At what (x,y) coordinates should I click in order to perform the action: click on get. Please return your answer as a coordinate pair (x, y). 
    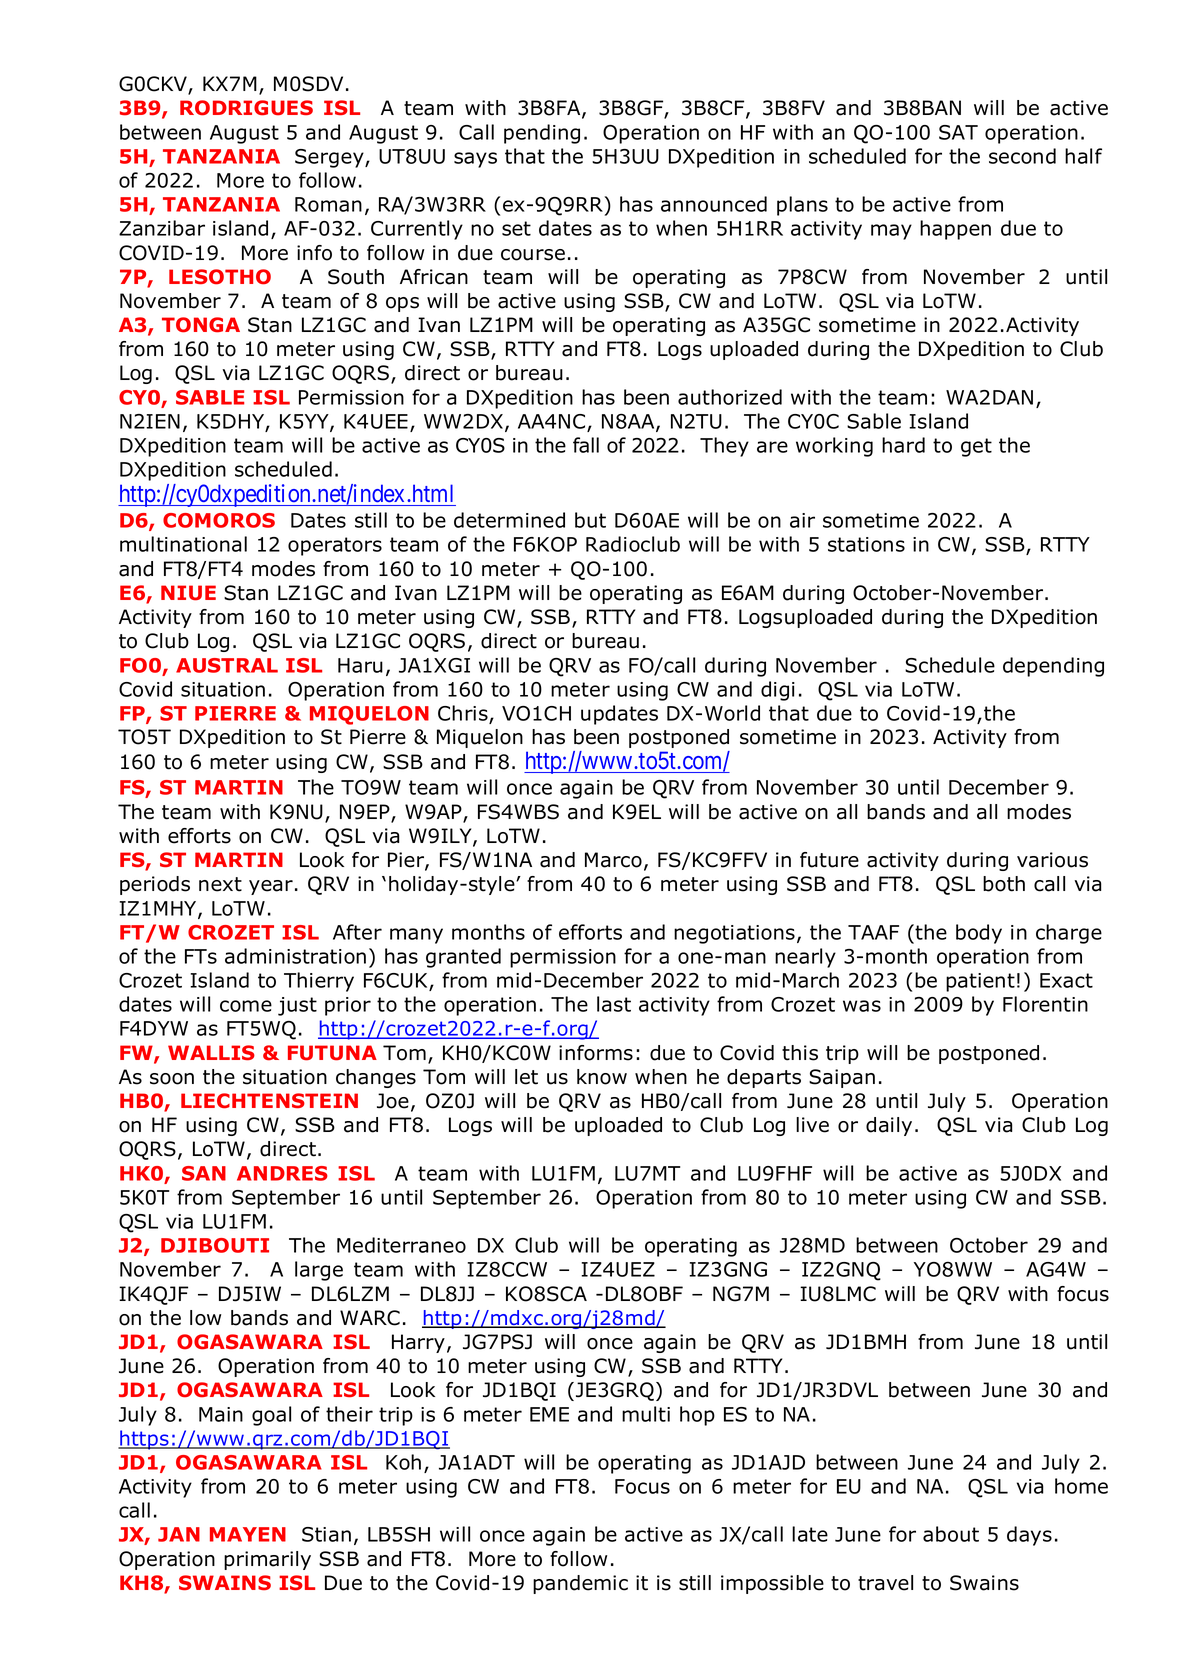
    Looking at the image, I should click on (976, 447).
